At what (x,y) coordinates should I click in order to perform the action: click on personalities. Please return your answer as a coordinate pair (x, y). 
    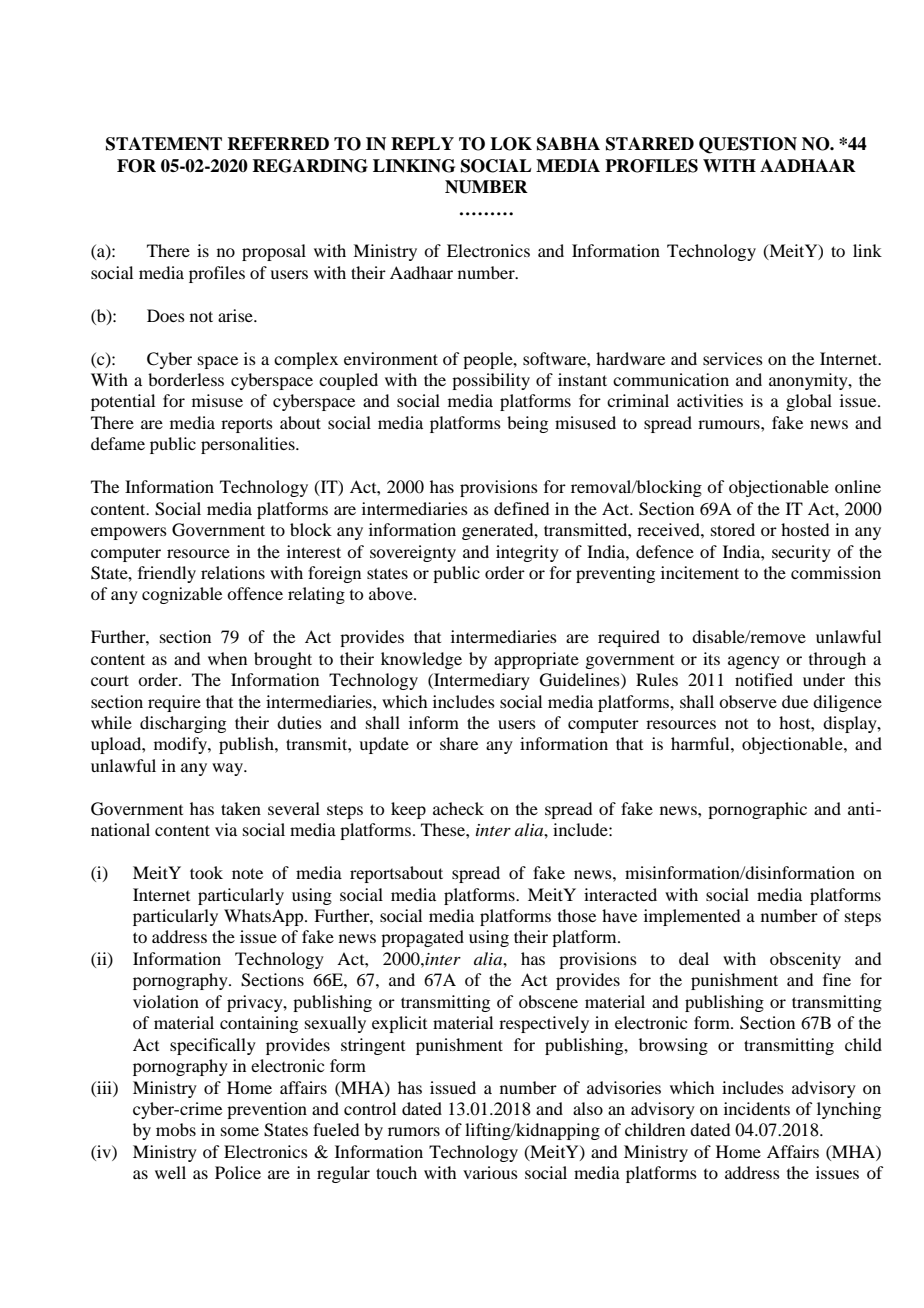
    Looking at the image, I should click on (249, 445).
